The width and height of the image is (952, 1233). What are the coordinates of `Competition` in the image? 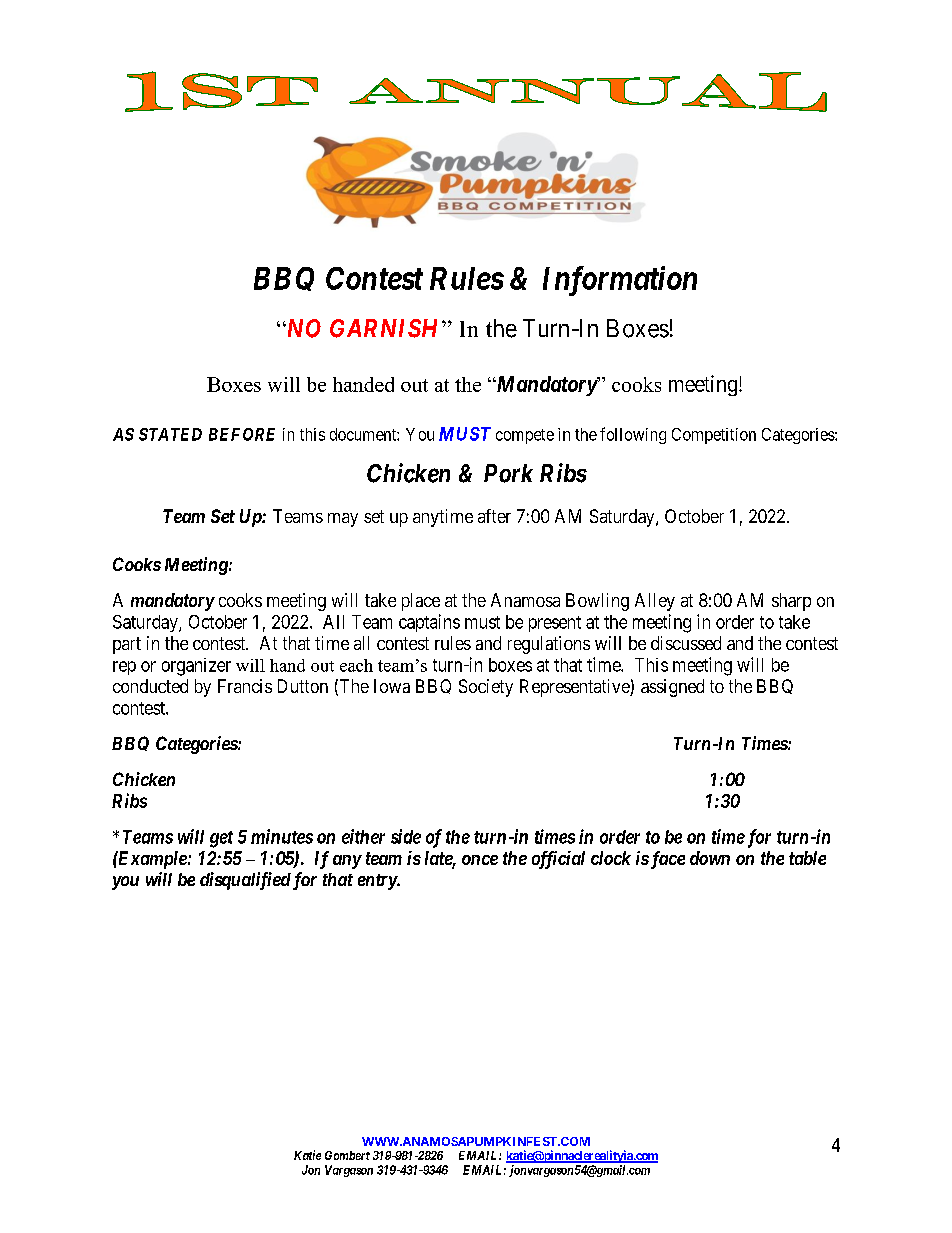 It's located at (714, 436).
